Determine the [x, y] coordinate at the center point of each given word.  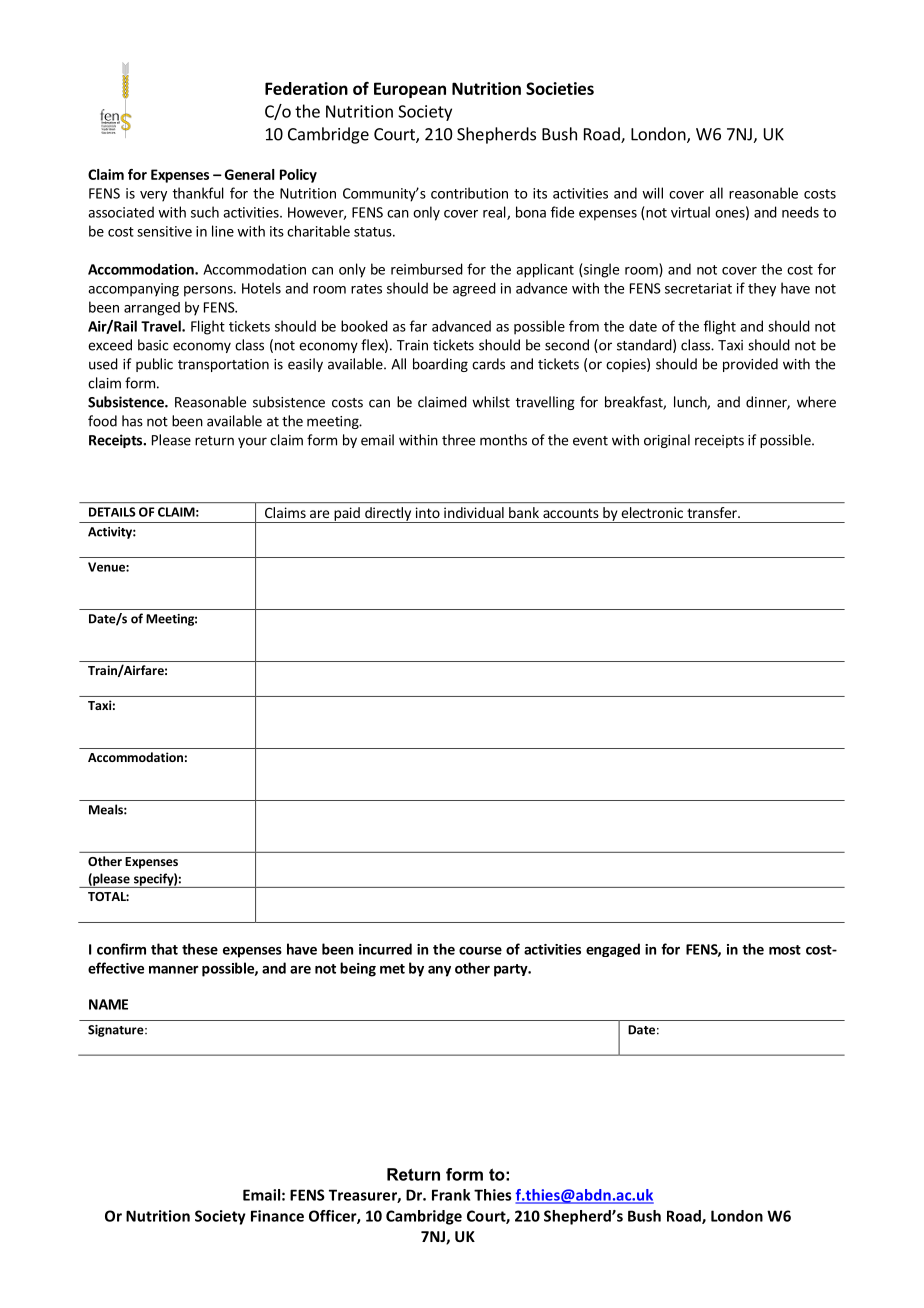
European [410, 90]
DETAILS [112, 512]
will [652, 193]
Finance [277, 1216]
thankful [198, 193]
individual [474, 512]
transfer [713, 512]
